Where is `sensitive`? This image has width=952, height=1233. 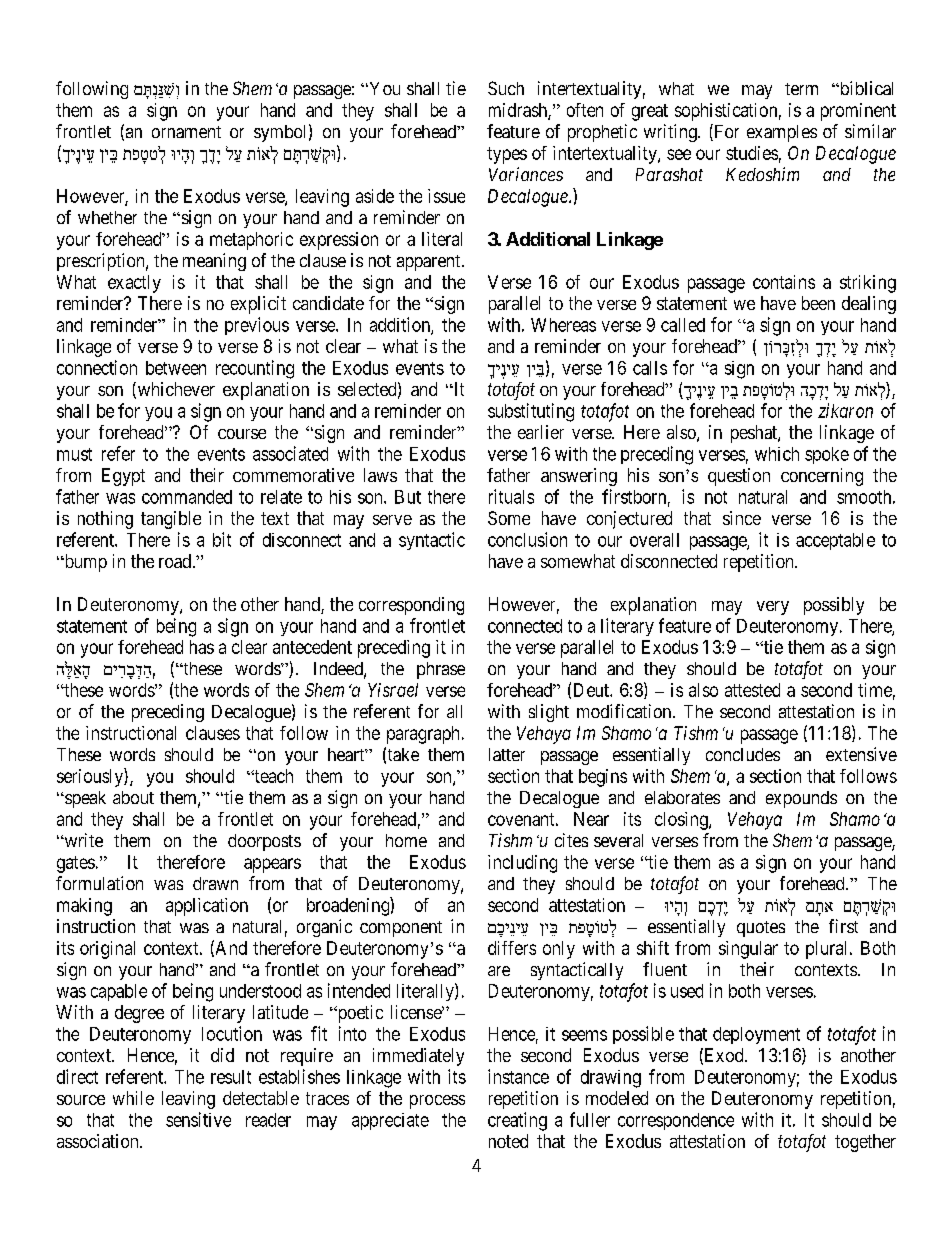 sensitive is located at coordinates (198, 1119).
